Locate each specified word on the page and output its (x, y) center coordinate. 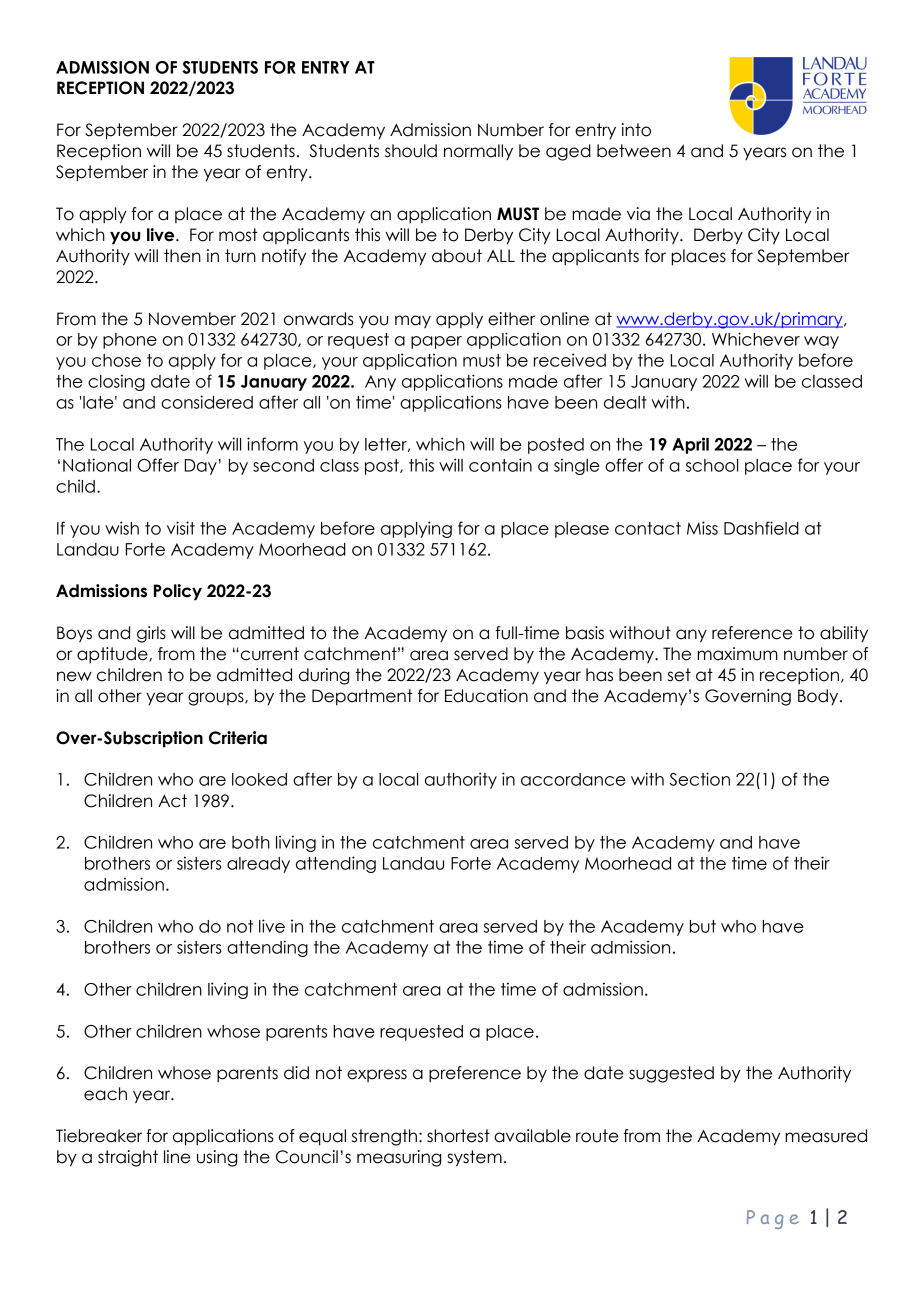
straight (128, 1158)
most (238, 235)
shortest (458, 1136)
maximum (737, 654)
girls (151, 634)
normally (478, 152)
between (634, 151)
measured (826, 1136)
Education (486, 696)
